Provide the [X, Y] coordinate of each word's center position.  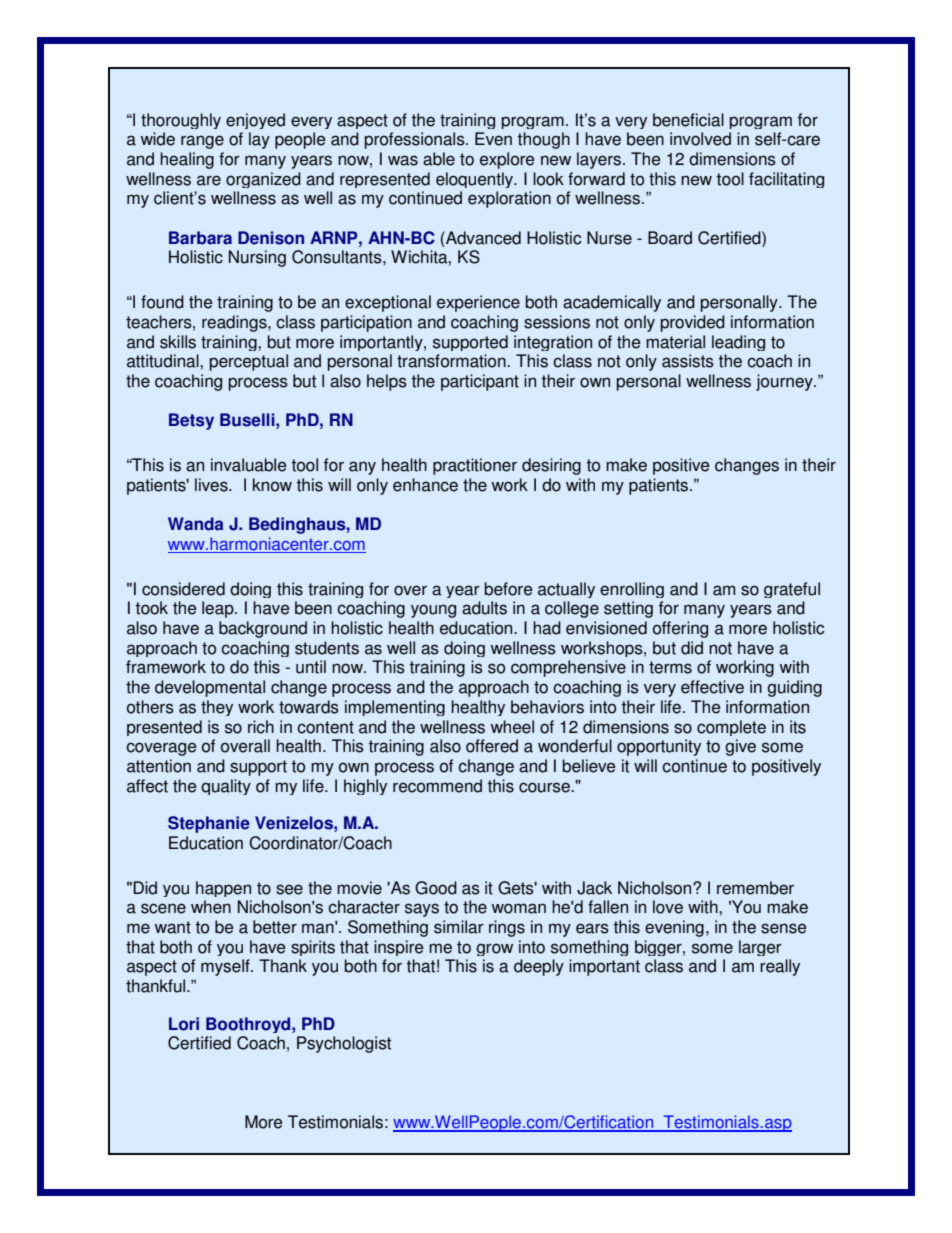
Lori [184, 1024]
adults [484, 608]
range [202, 142]
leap [219, 609]
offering [680, 629]
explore [507, 160]
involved [700, 139]
